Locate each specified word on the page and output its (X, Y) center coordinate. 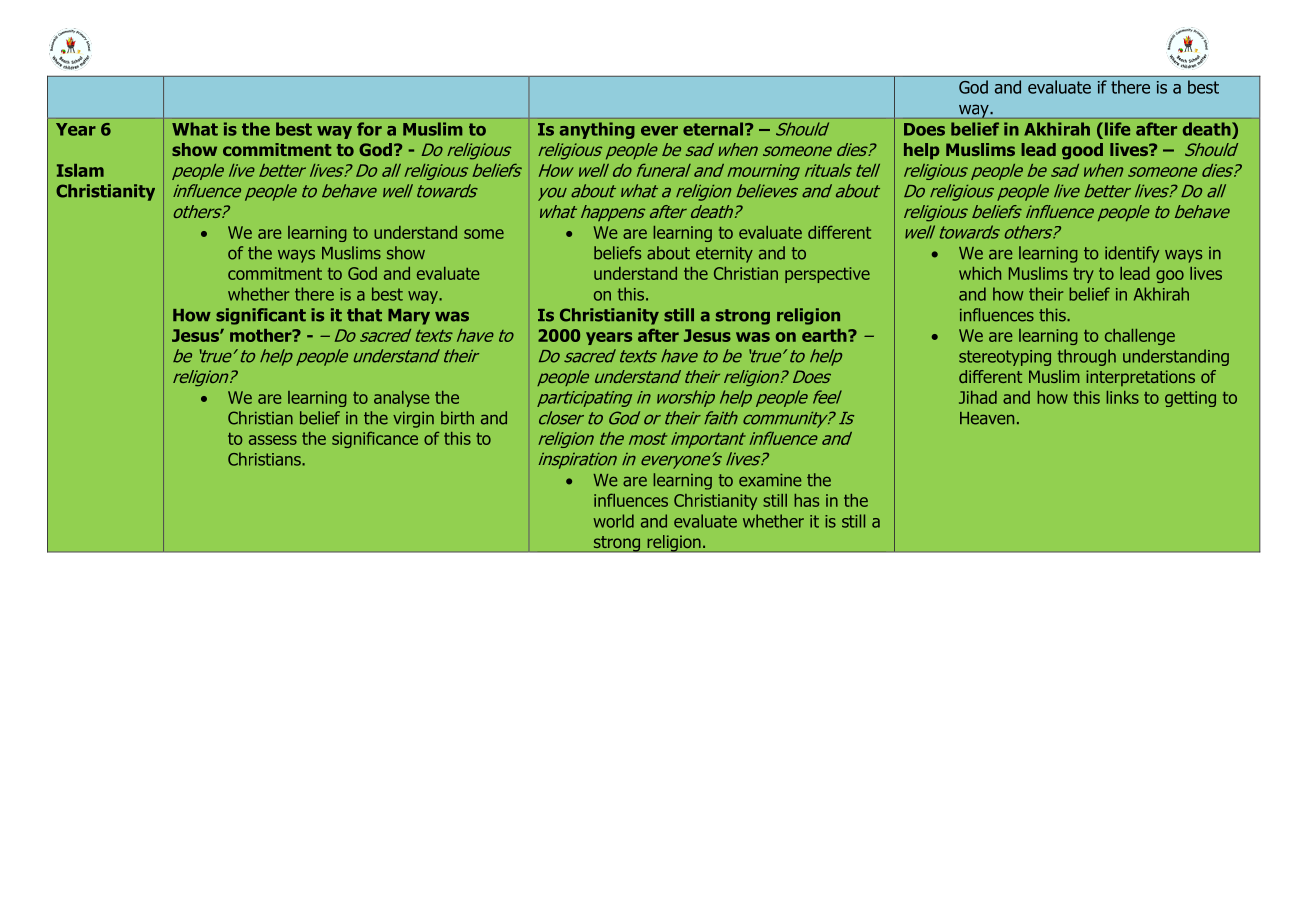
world (614, 521)
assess (273, 440)
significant (261, 316)
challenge (1140, 337)
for (369, 129)
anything (597, 130)
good (1082, 151)
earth (825, 335)
